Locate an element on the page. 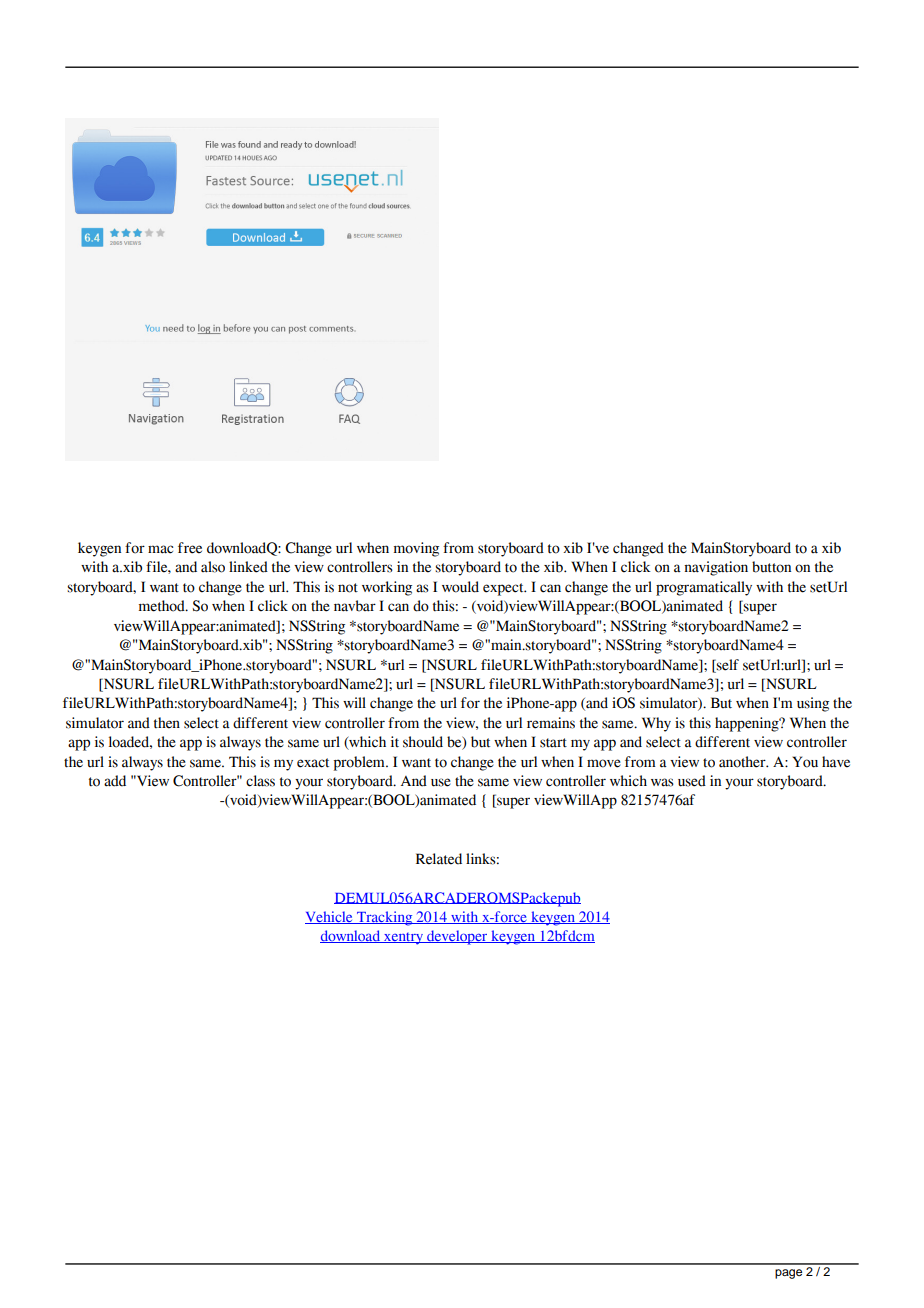 The image size is (924, 1308). Tracking is located at coordinates (385, 918).
